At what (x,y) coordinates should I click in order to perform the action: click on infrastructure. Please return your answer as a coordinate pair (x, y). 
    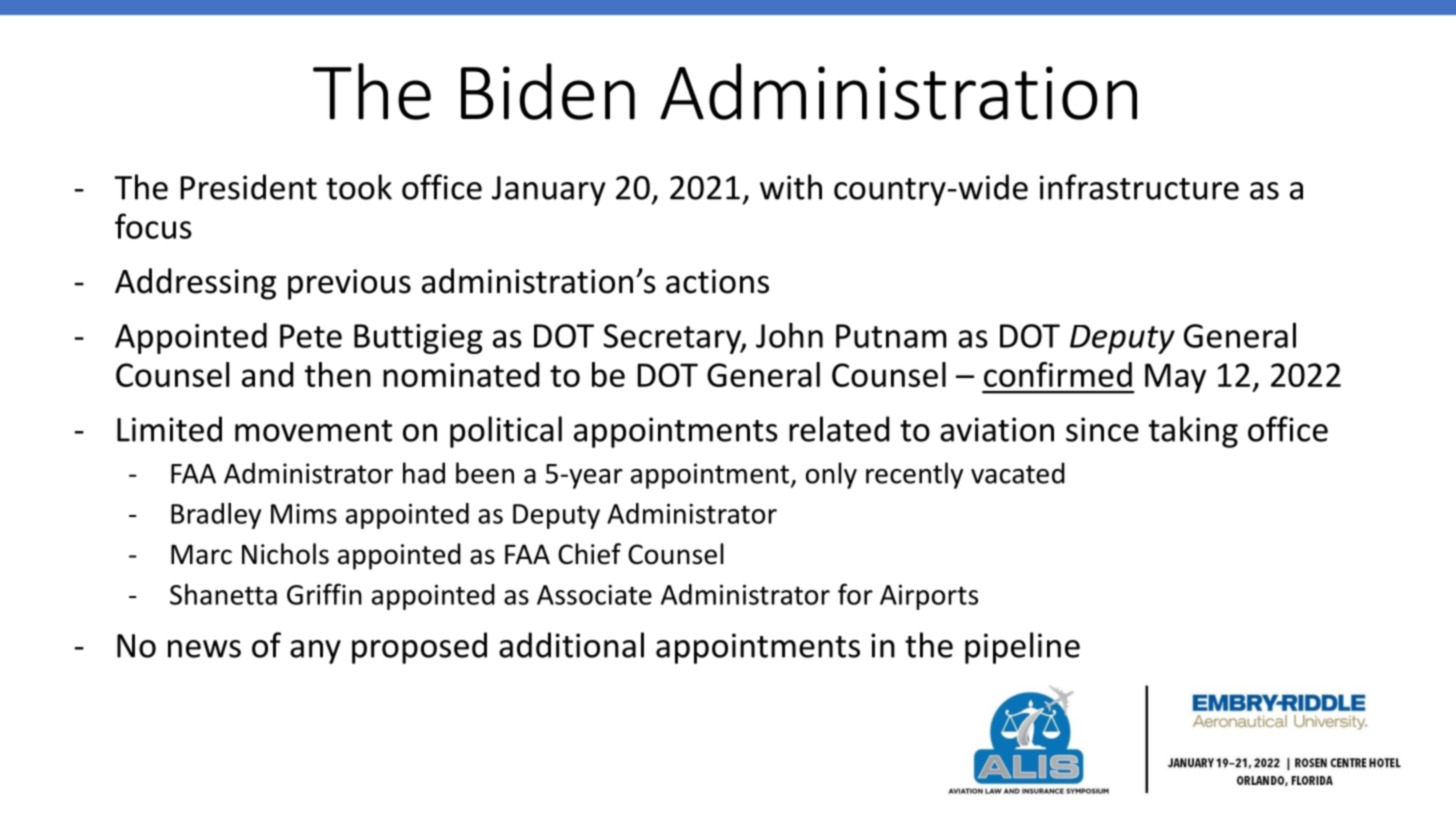
    Looking at the image, I should click on (1139, 187).
